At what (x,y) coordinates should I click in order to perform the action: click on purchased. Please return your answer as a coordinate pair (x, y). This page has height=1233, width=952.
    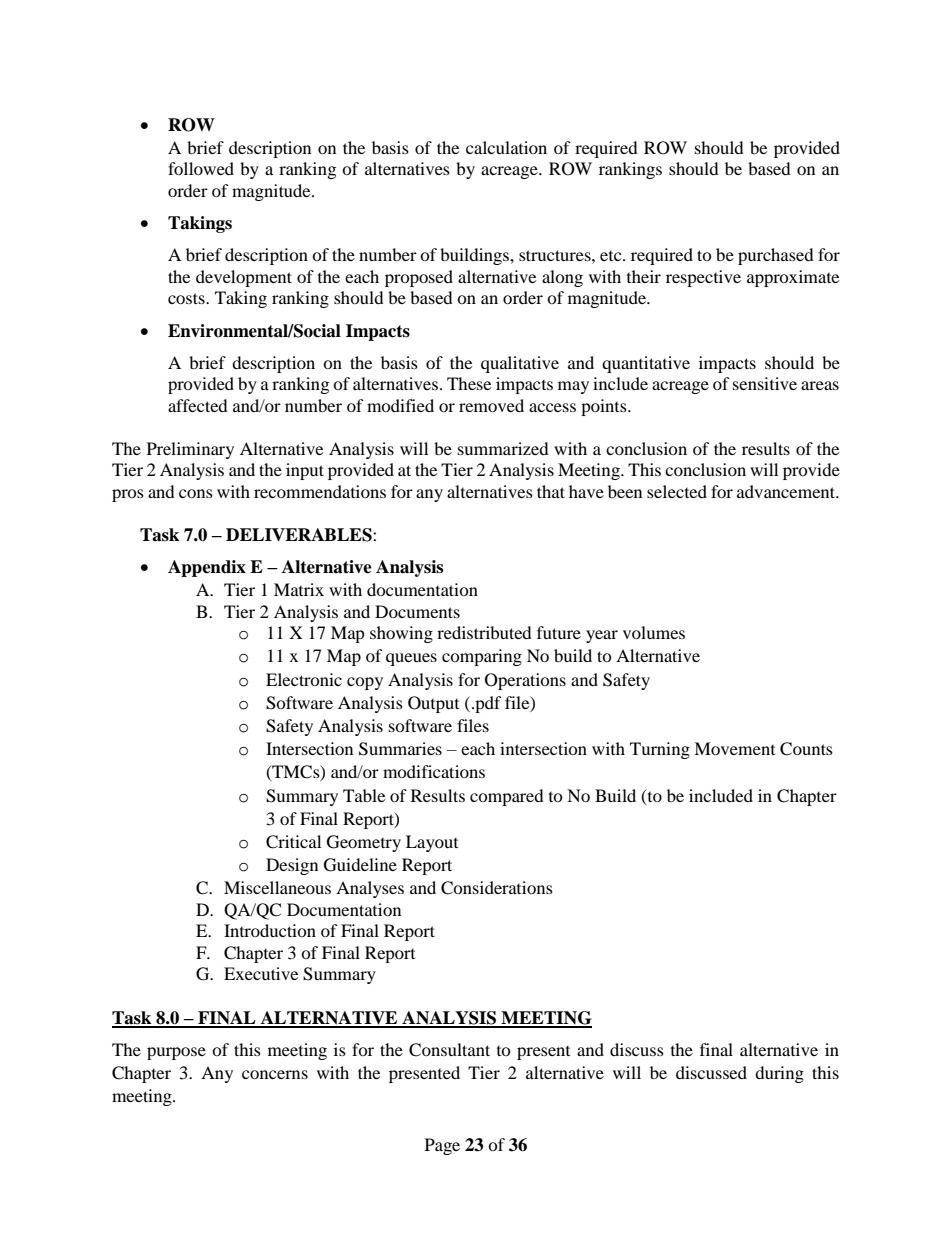
    Looking at the image, I should click on (776, 256).
